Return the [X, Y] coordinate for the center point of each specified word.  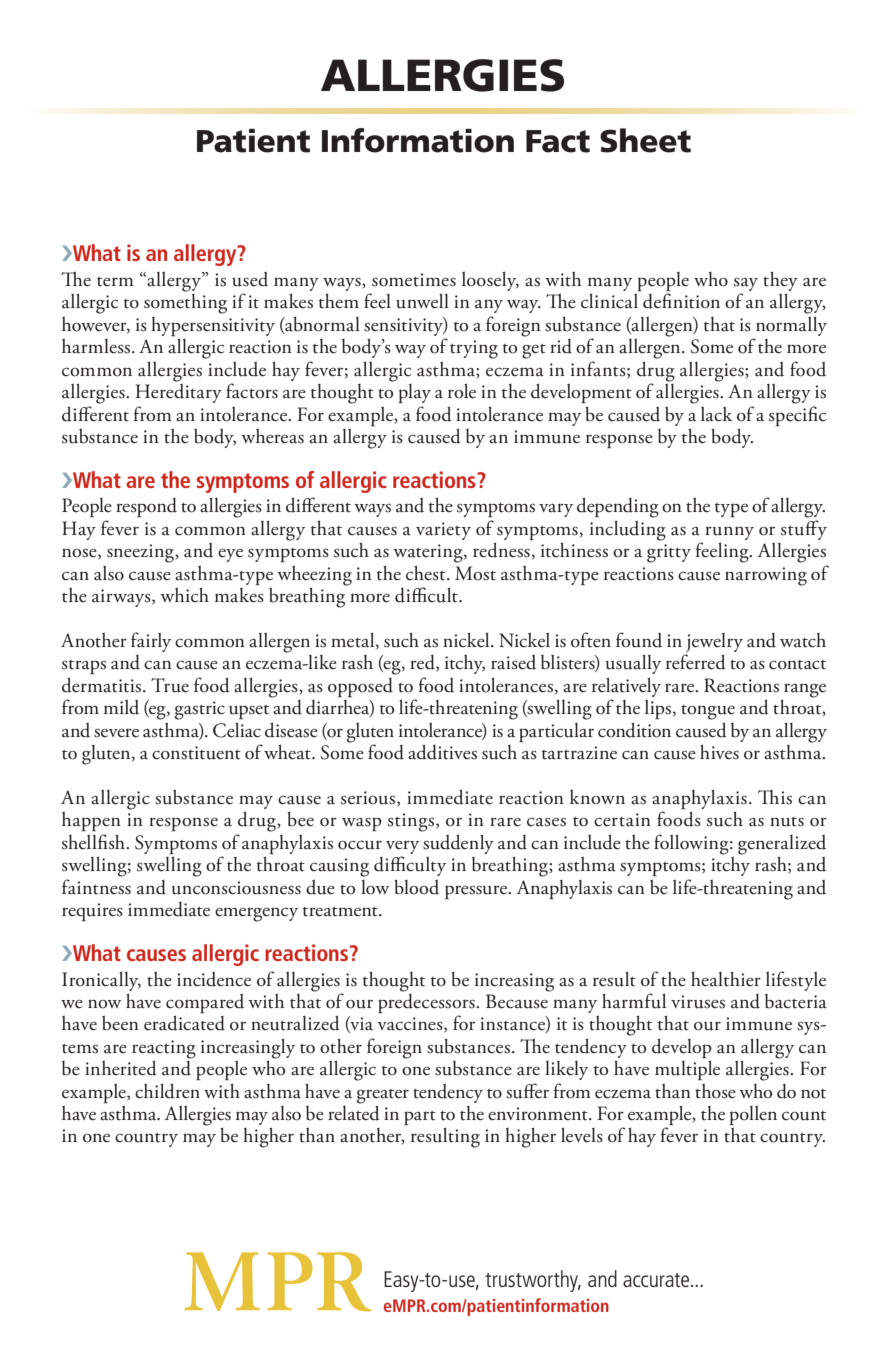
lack [717, 414]
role [462, 391]
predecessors [427, 1003]
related [354, 1112]
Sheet [645, 140]
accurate [657, 1280]
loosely [490, 281]
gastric [200, 710]
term [115, 282]
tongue [708, 712]
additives [442, 752]
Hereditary [179, 392]
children [167, 1091]
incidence [214, 979]
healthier [726, 979]
